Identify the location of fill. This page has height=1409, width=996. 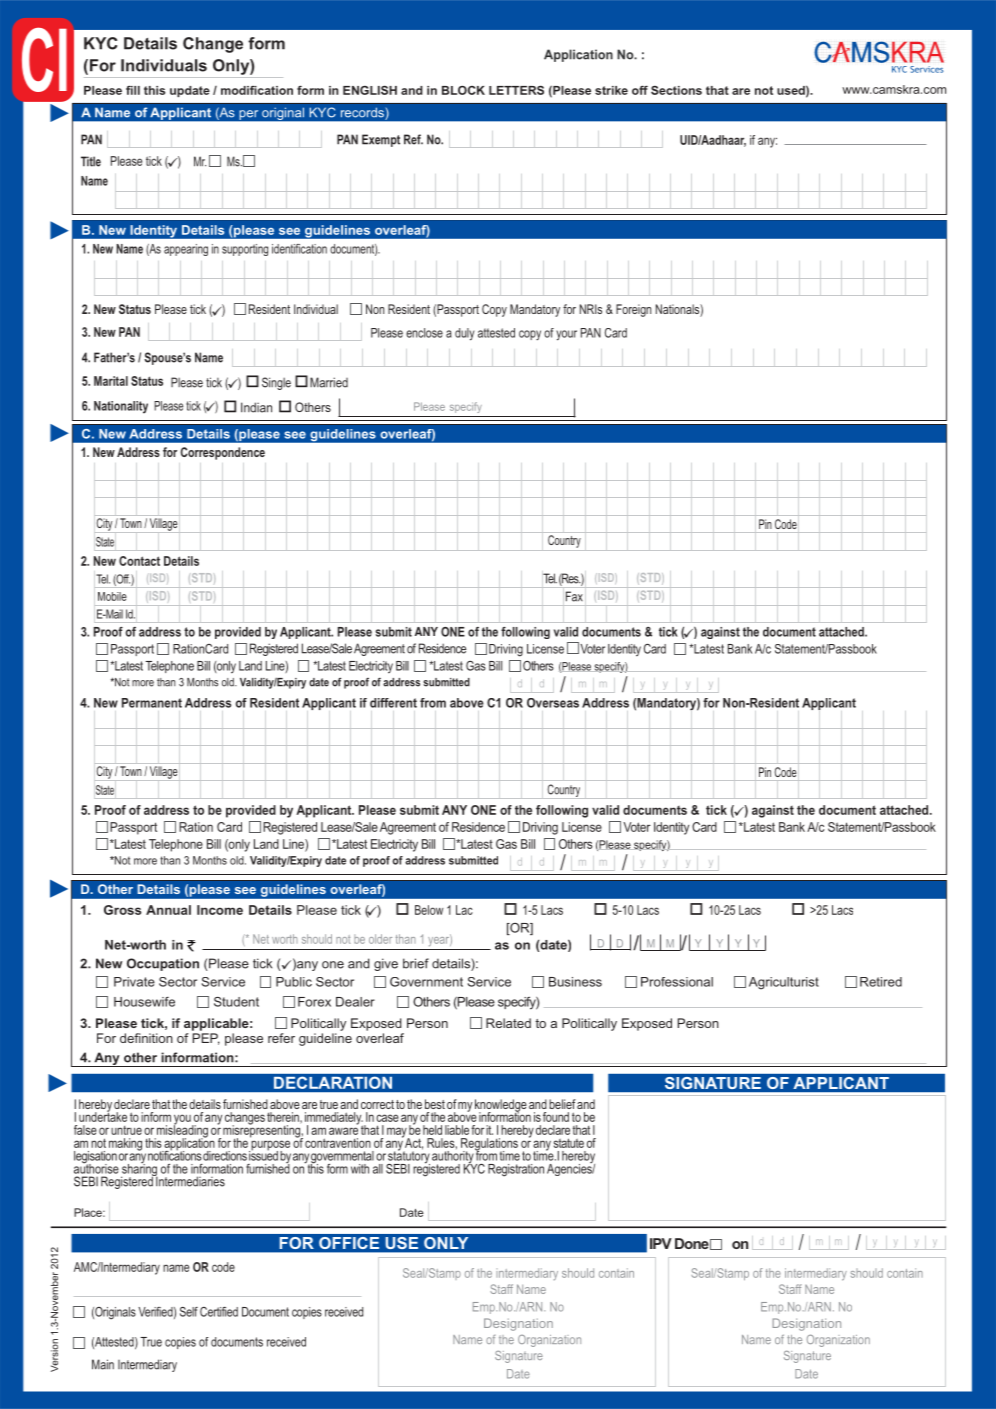
(133, 90).
